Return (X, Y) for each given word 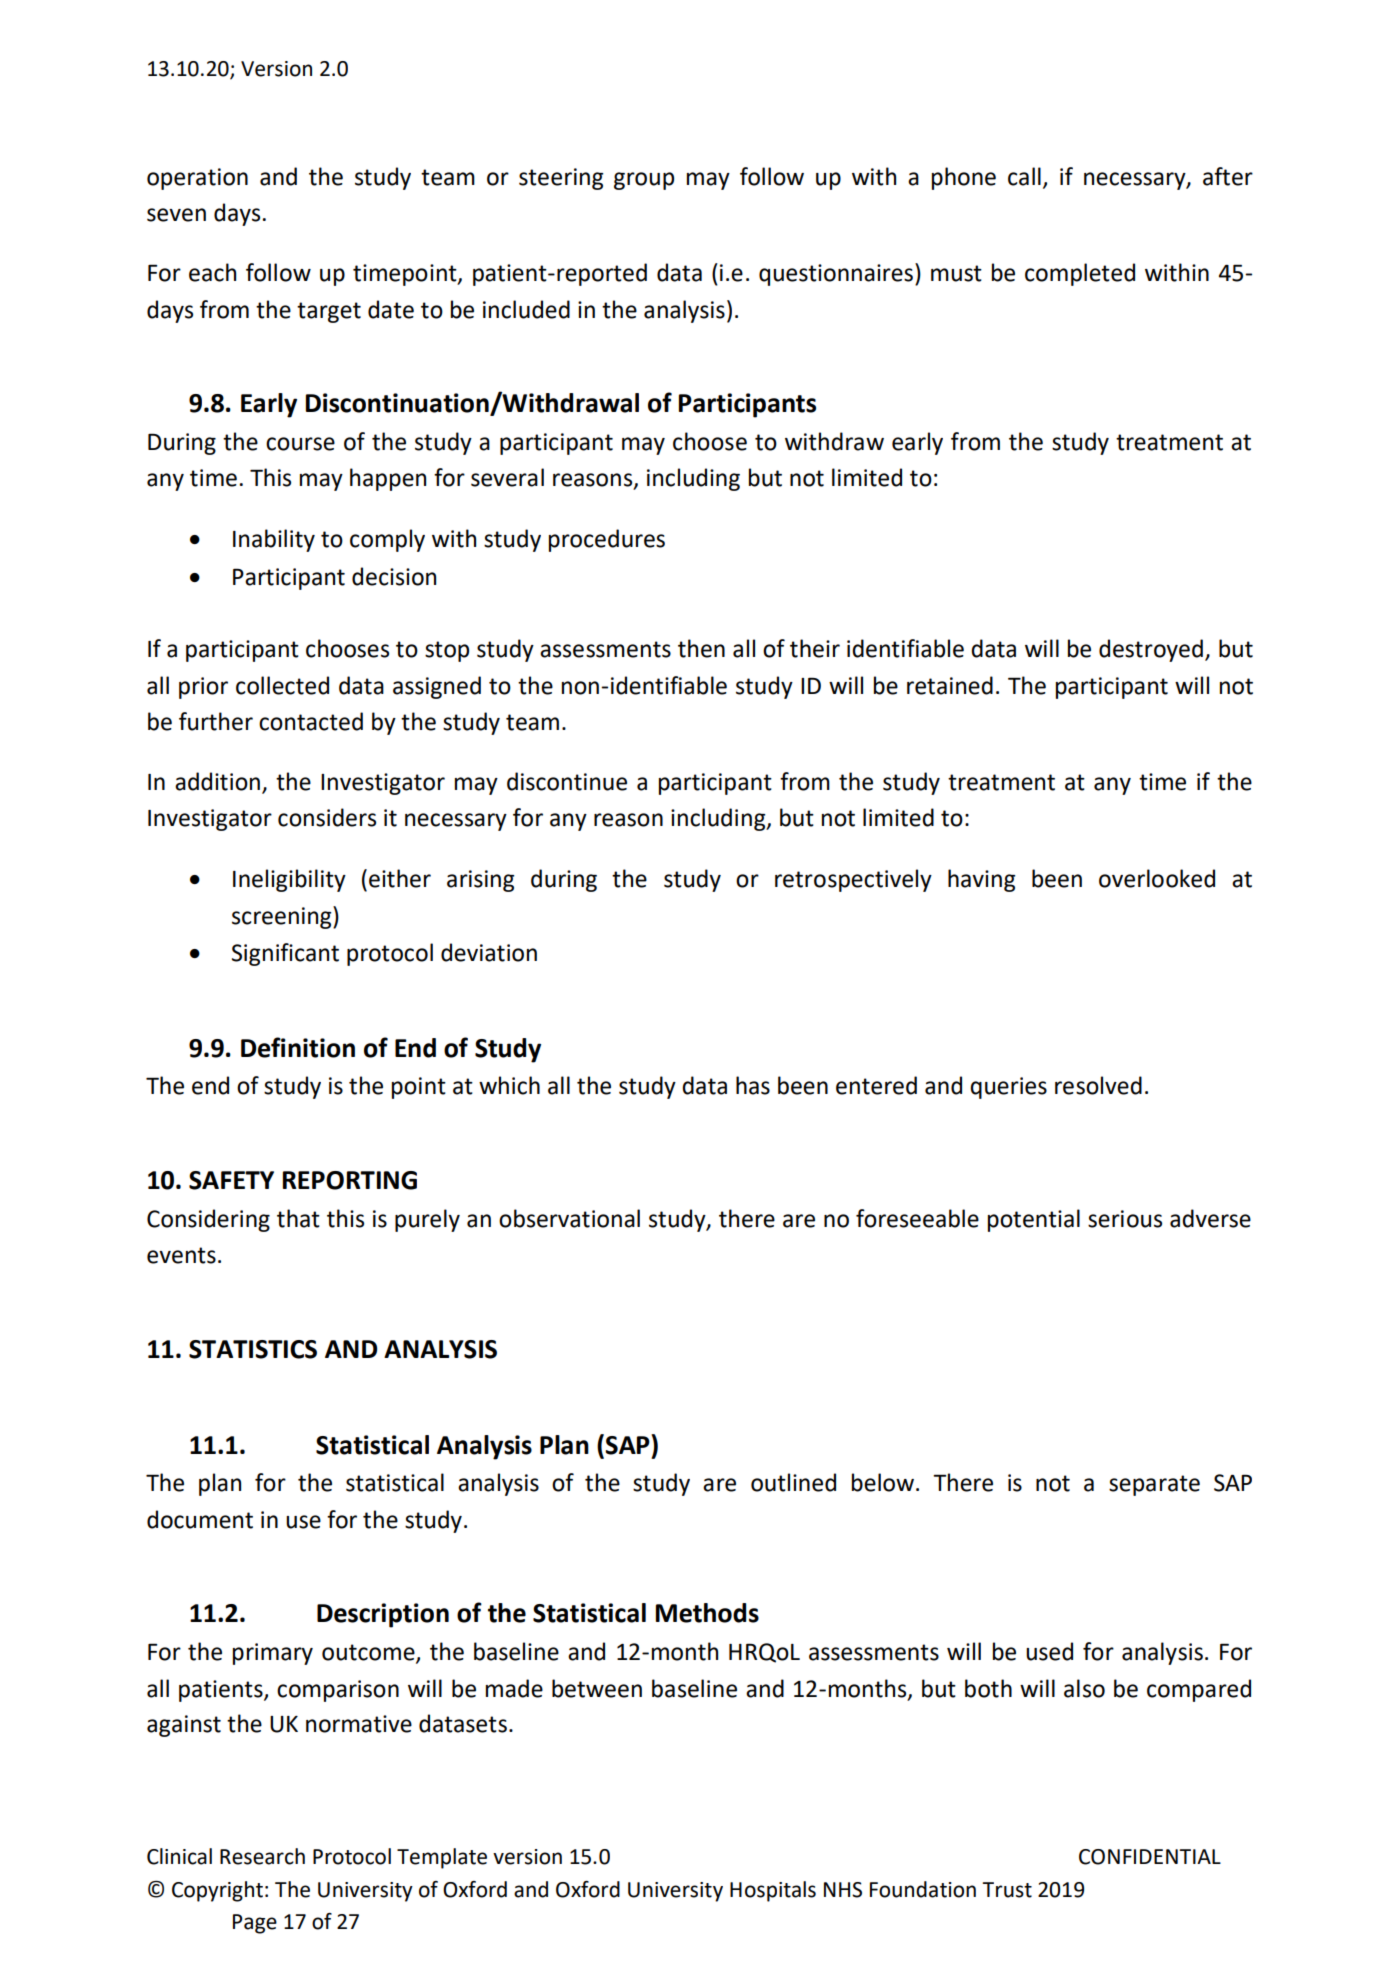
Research (262, 1856)
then (701, 648)
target (329, 312)
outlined (793, 1482)
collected (282, 685)
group (644, 181)
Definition (298, 1047)
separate (1154, 1485)
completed (1080, 274)
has (753, 1085)
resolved (1098, 1085)
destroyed (1151, 650)
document (200, 1519)
